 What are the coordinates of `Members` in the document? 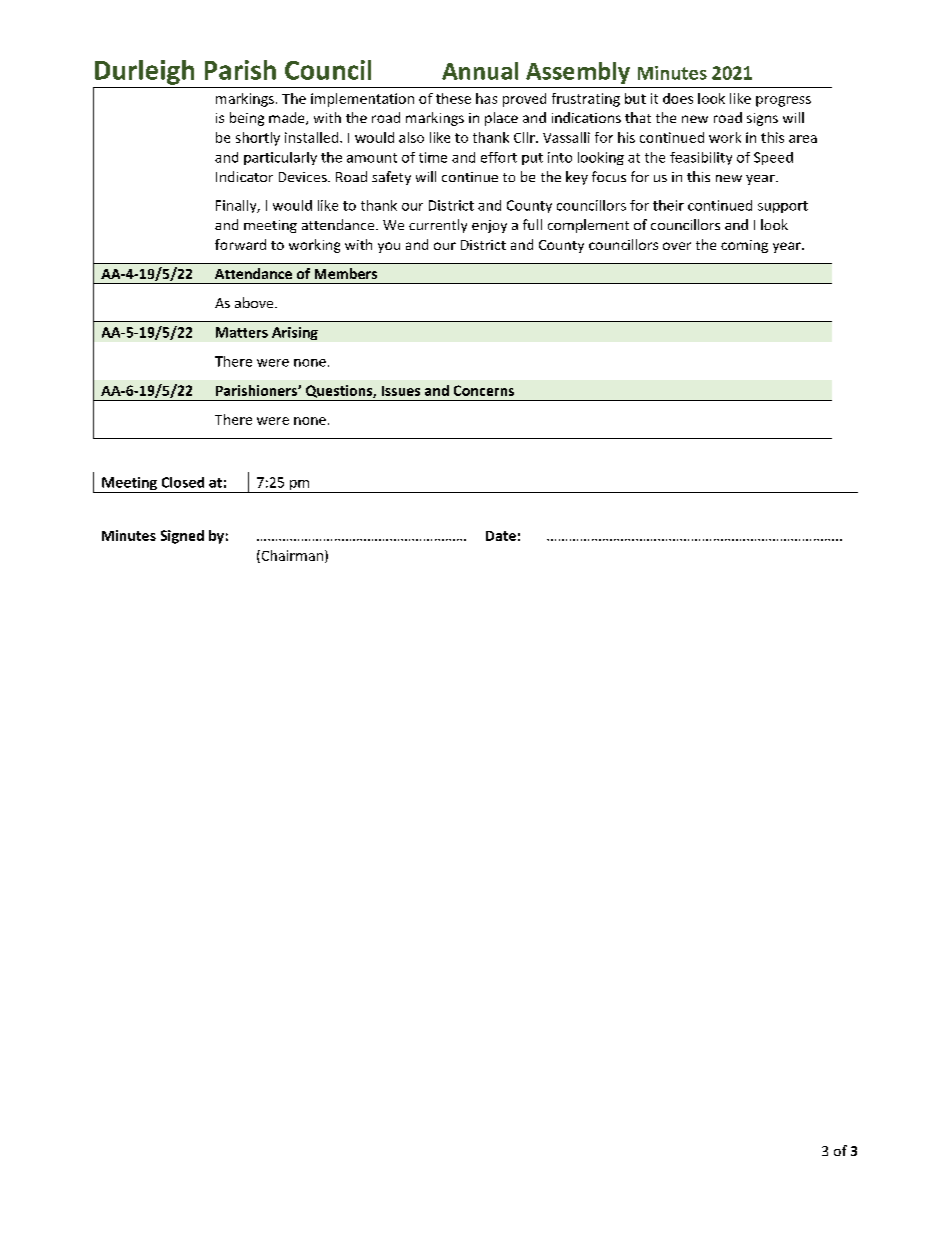 It's located at (346, 273).
